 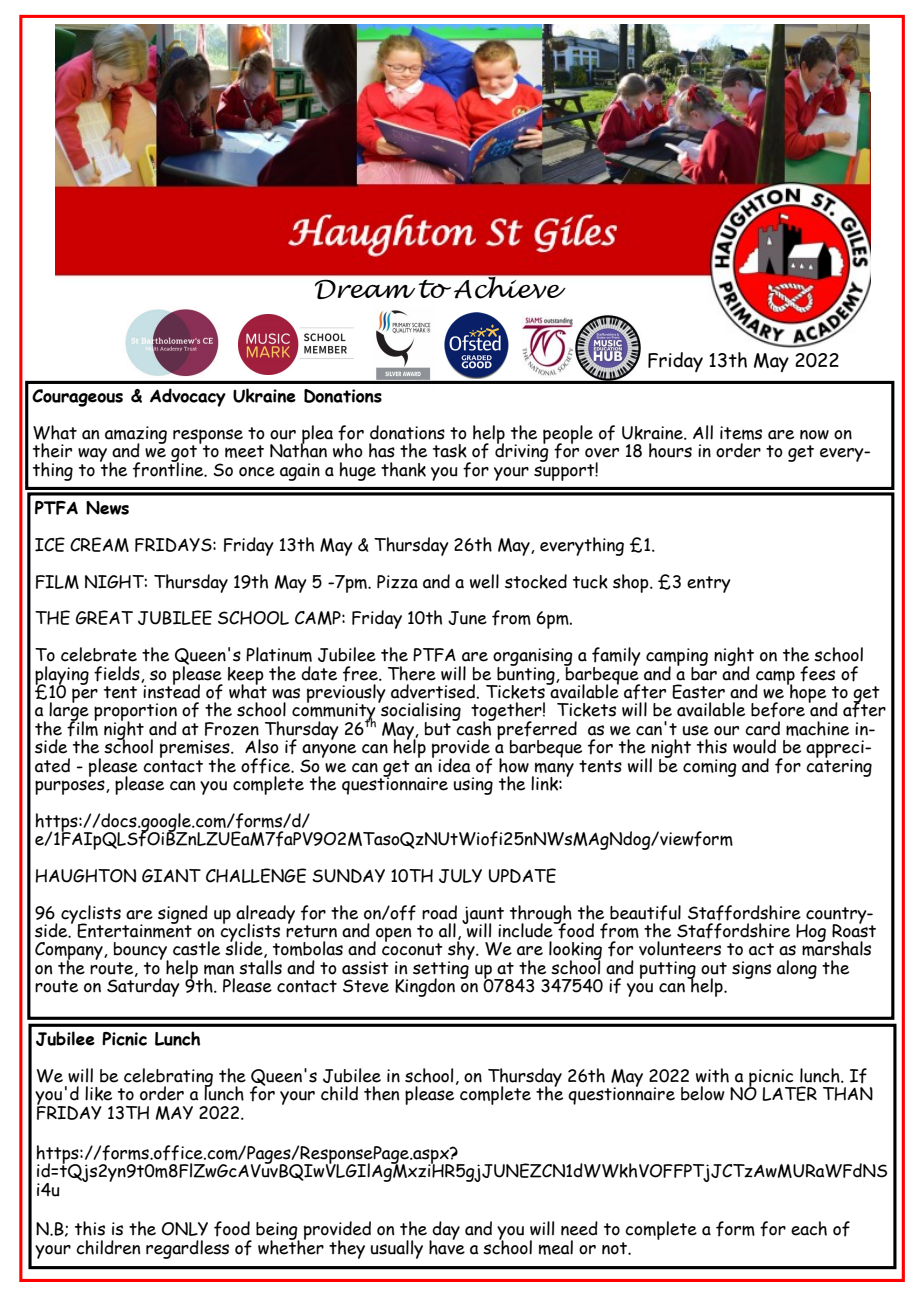 I want to click on items, so click(x=741, y=433).
